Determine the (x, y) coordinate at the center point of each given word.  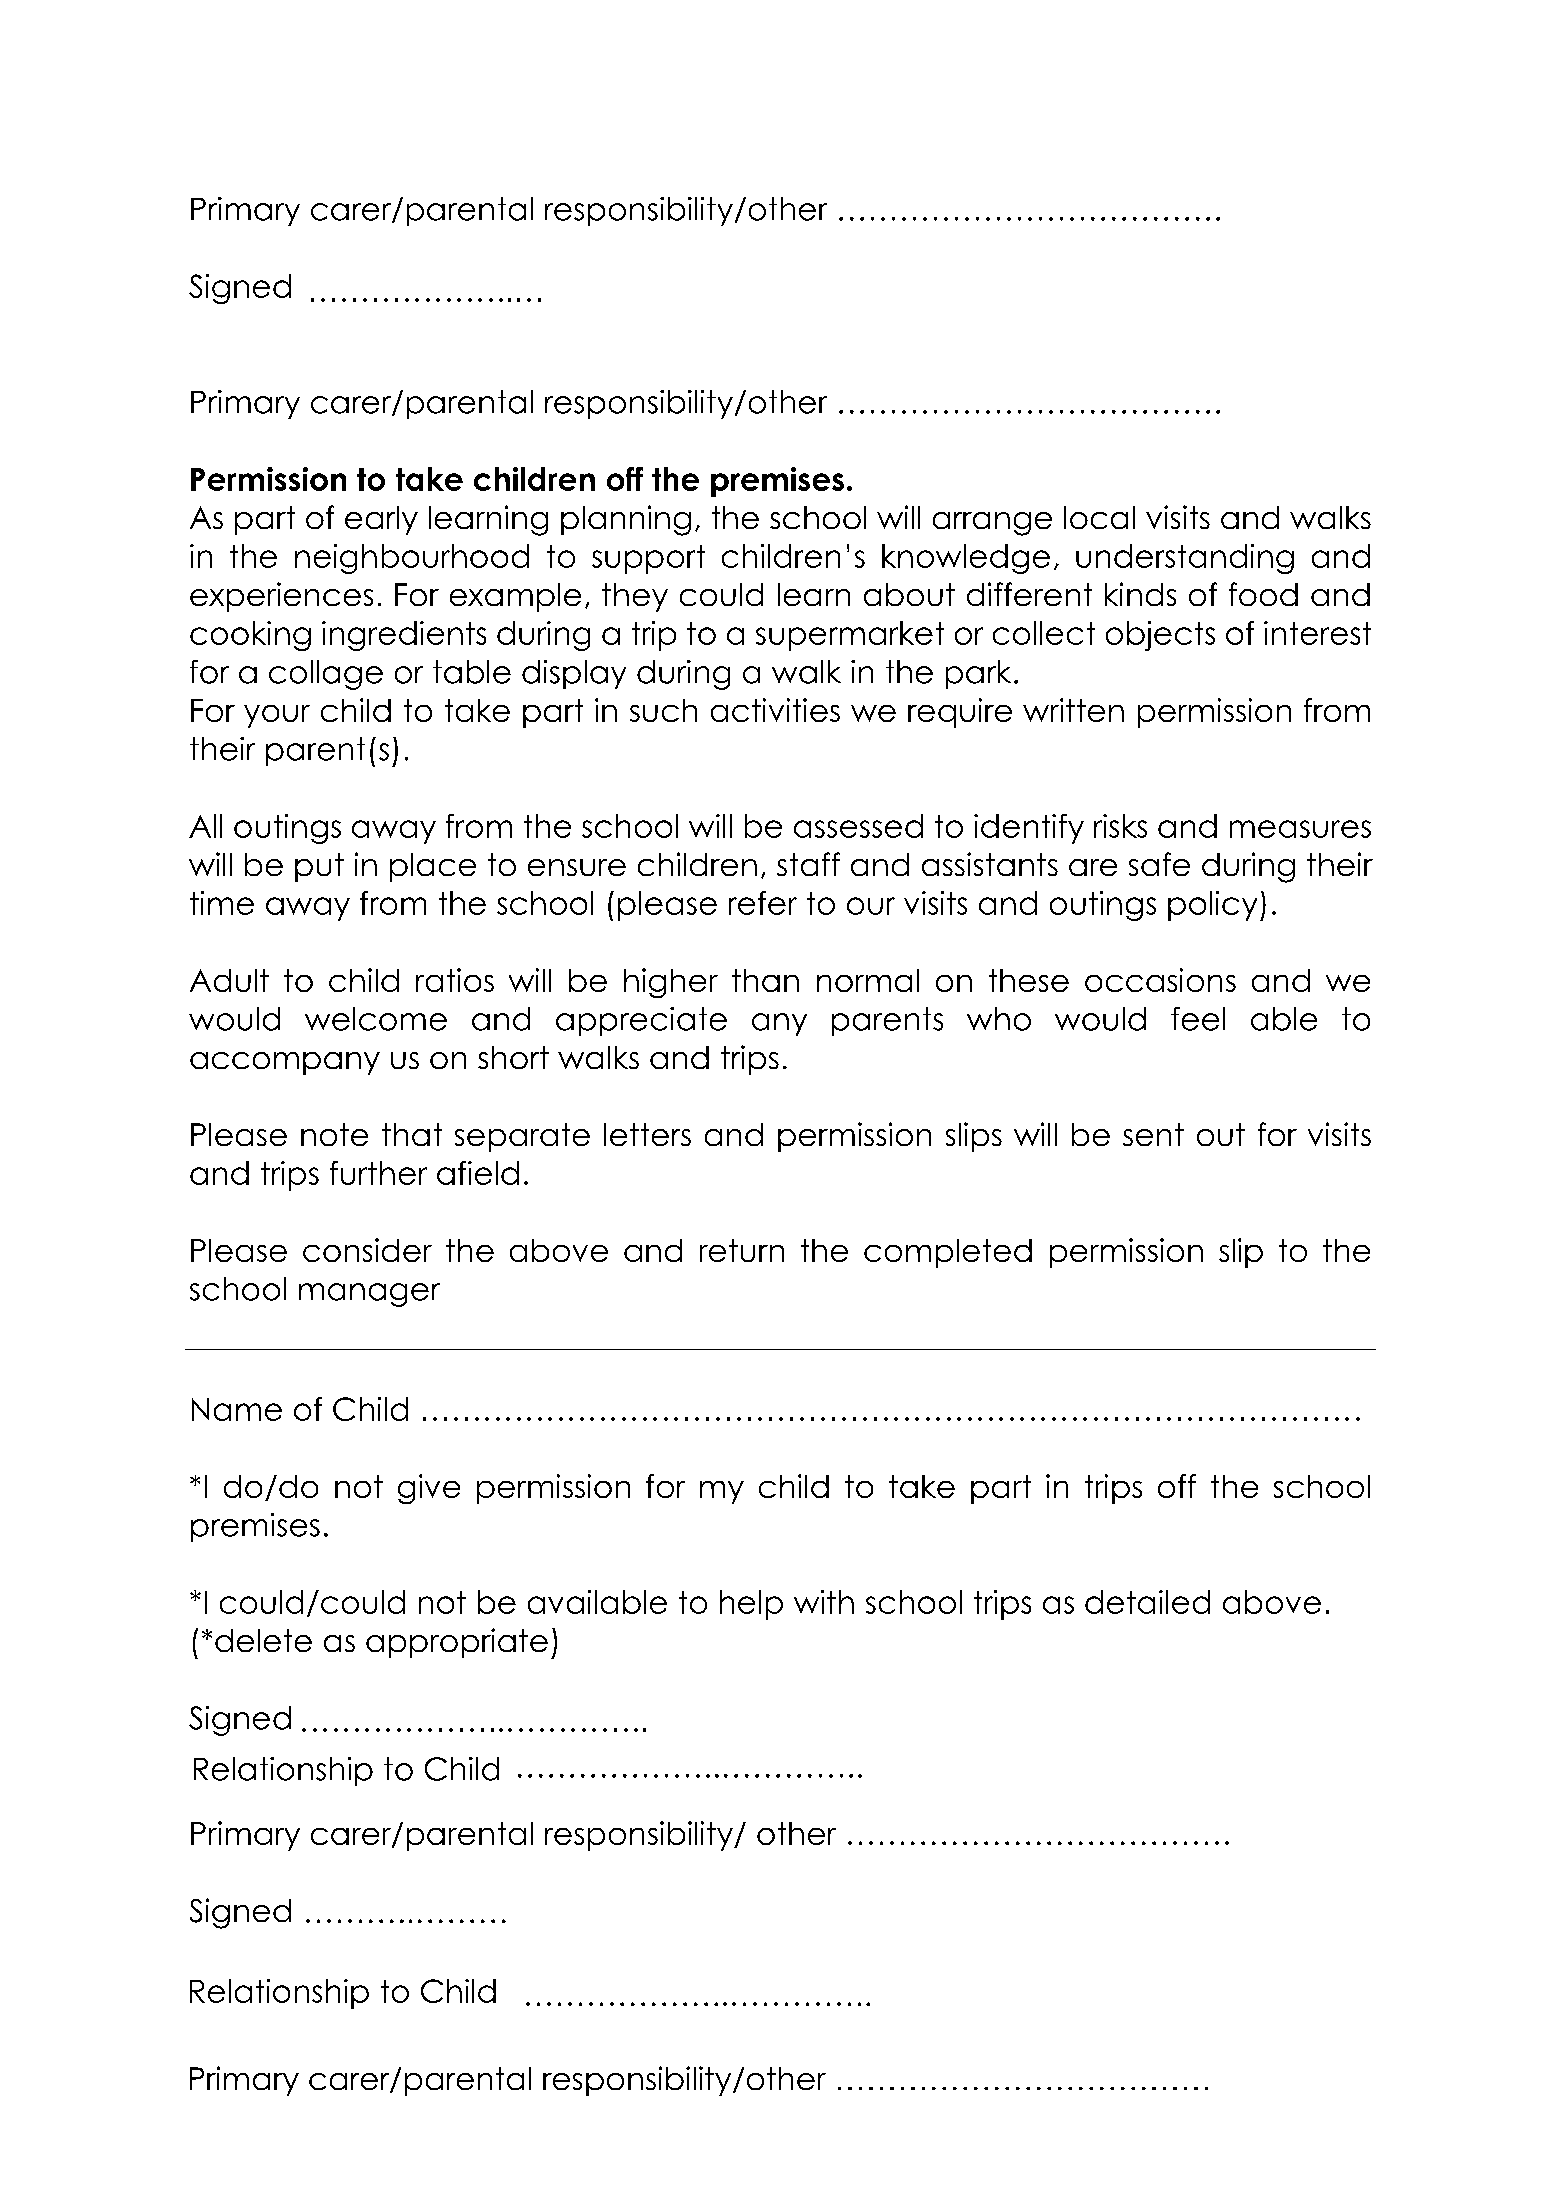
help (751, 1605)
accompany (285, 1063)
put (319, 867)
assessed (858, 826)
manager (369, 1295)
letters (647, 1134)
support (648, 559)
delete (263, 1640)
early (381, 520)
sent (1153, 1134)
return (742, 1250)
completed (948, 1253)
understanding (1185, 559)
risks (1120, 826)
